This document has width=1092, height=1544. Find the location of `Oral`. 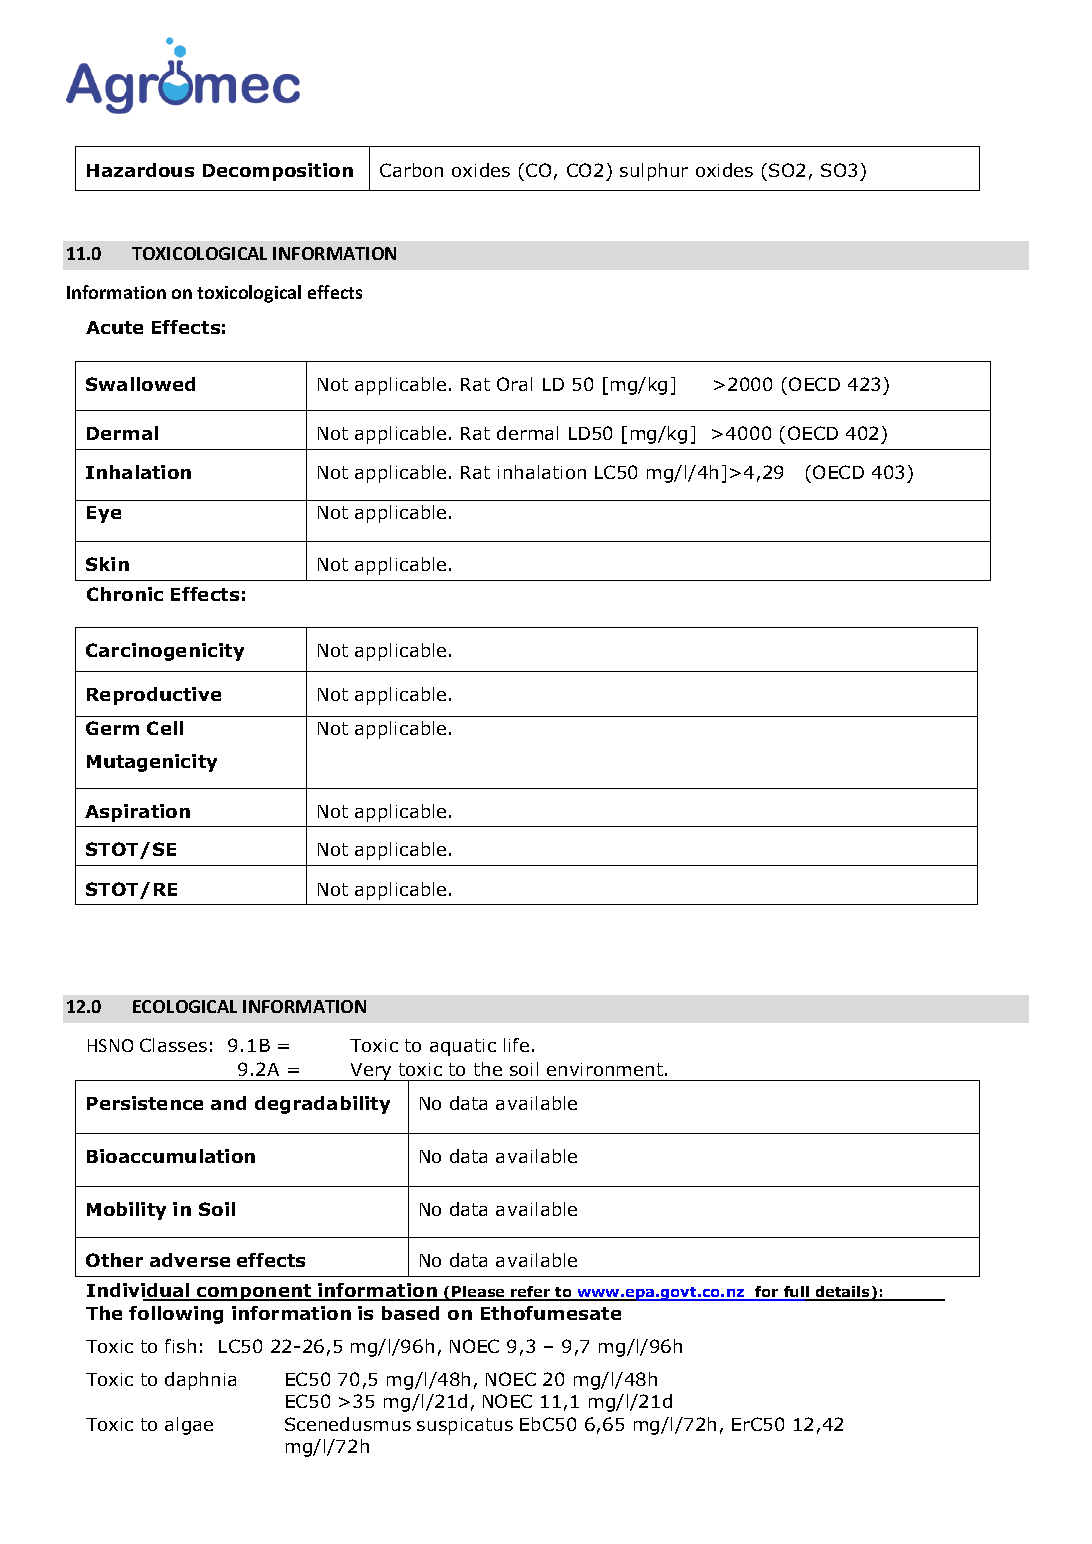

Oral is located at coordinates (514, 384).
